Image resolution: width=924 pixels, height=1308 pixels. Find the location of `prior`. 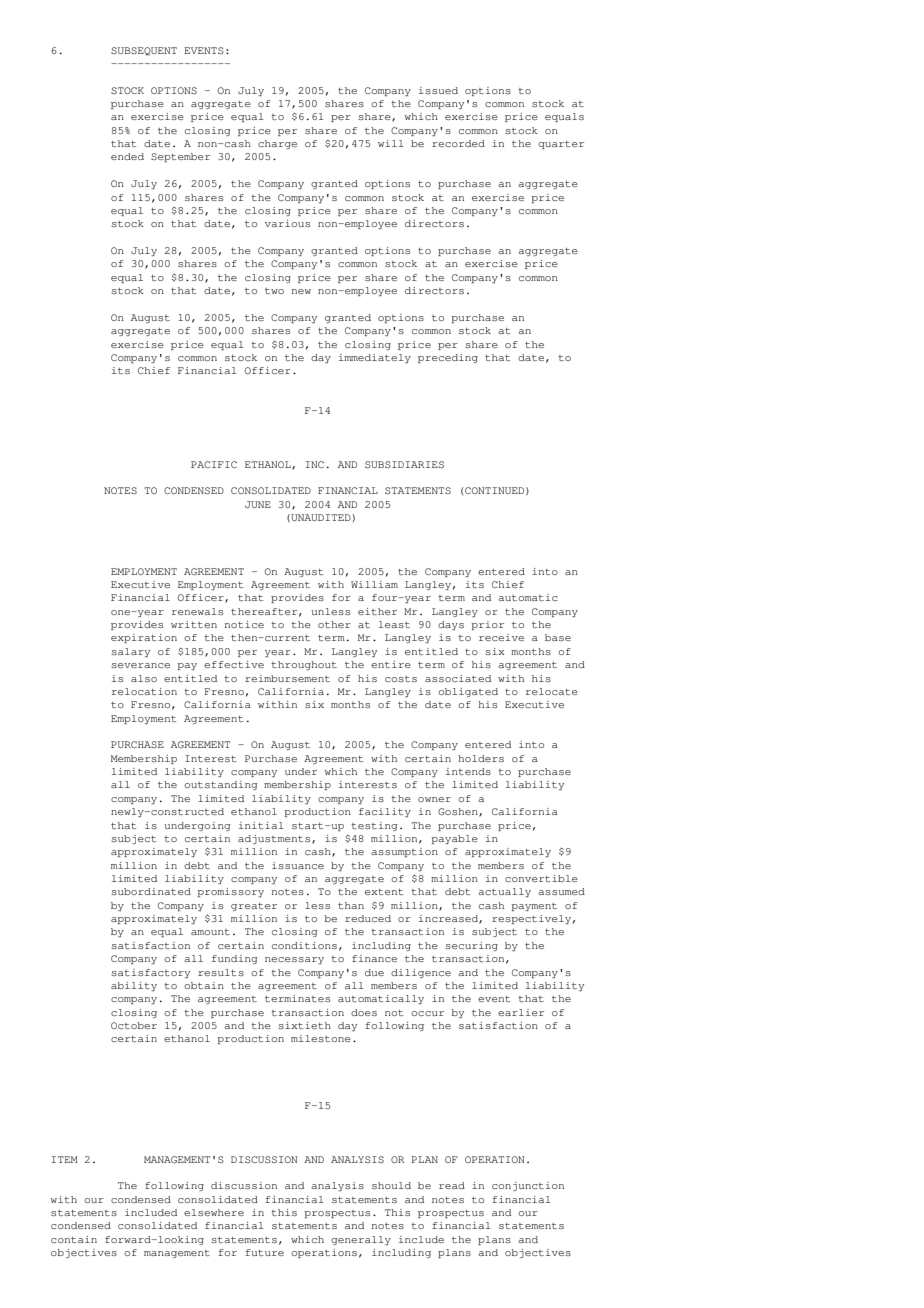

prior is located at coordinates (487, 625).
